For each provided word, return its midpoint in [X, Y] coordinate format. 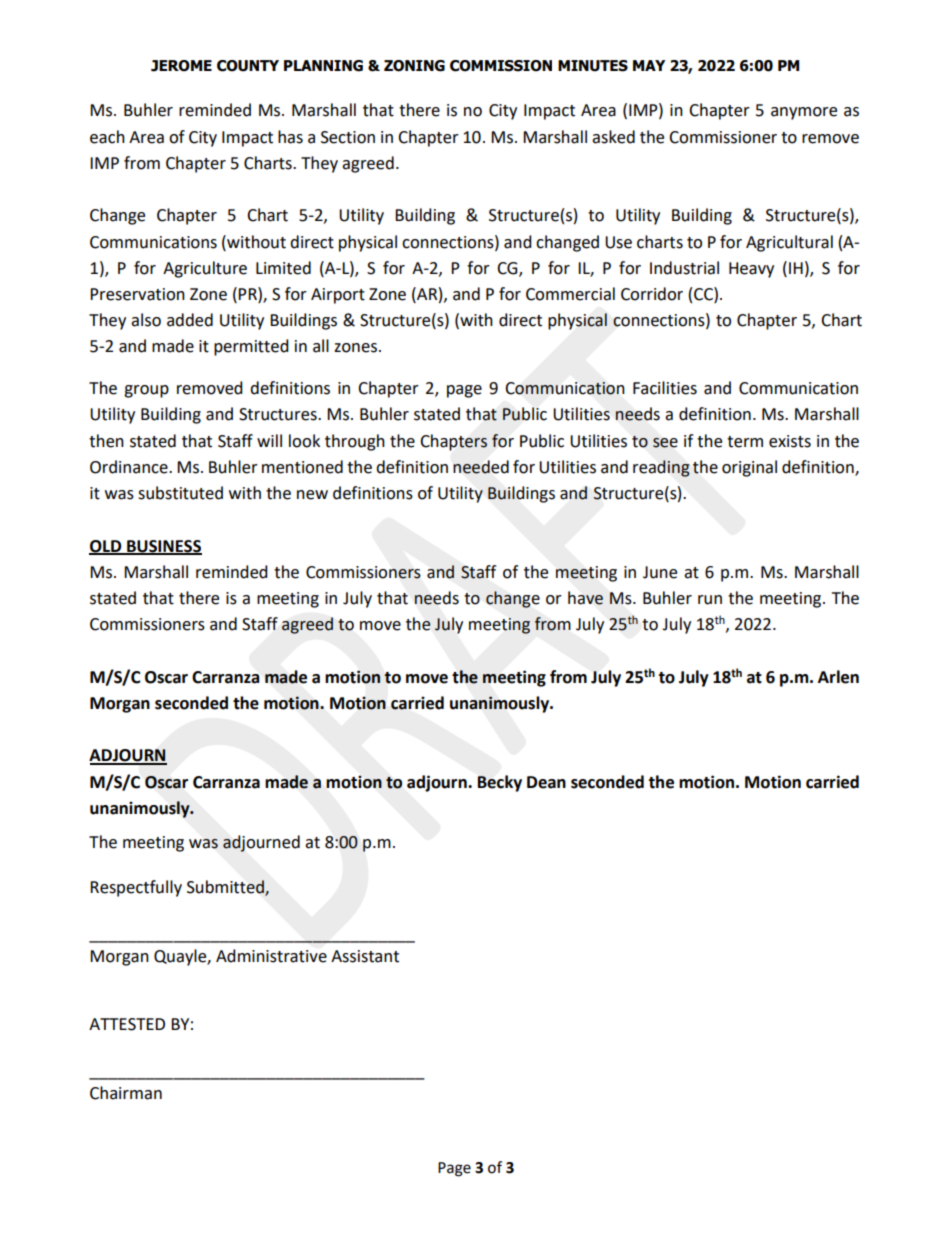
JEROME [181, 66]
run [710, 600]
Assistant [365, 956]
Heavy [751, 270]
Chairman [126, 1093]
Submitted [226, 888]
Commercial [570, 294]
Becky [500, 783]
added [190, 320]
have [585, 598]
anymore [804, 113]
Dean [546, 782]
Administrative [271, 956]
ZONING [414, 66]
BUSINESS [163, 547]
